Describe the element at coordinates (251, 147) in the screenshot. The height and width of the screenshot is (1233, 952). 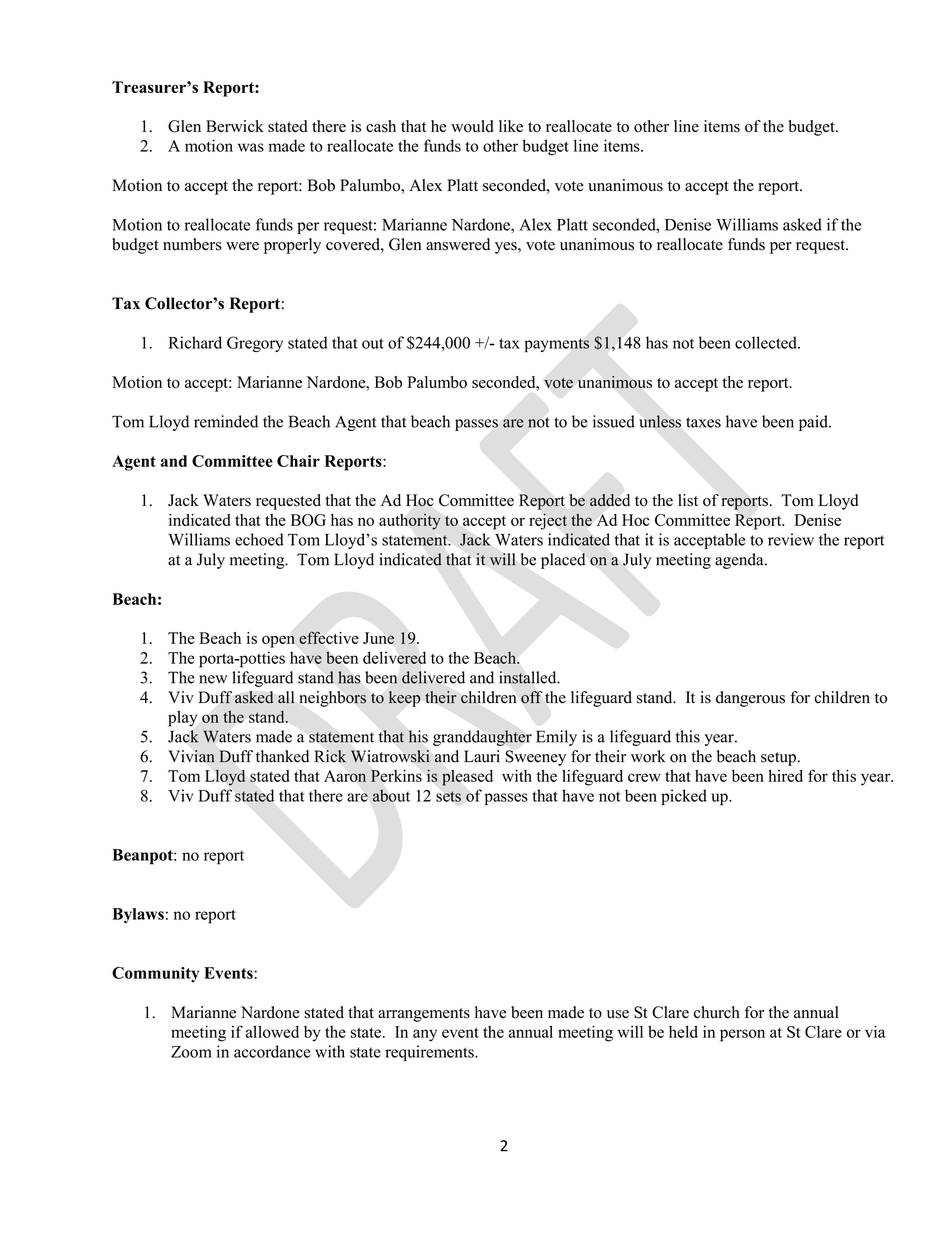
I see `was` at that location.
